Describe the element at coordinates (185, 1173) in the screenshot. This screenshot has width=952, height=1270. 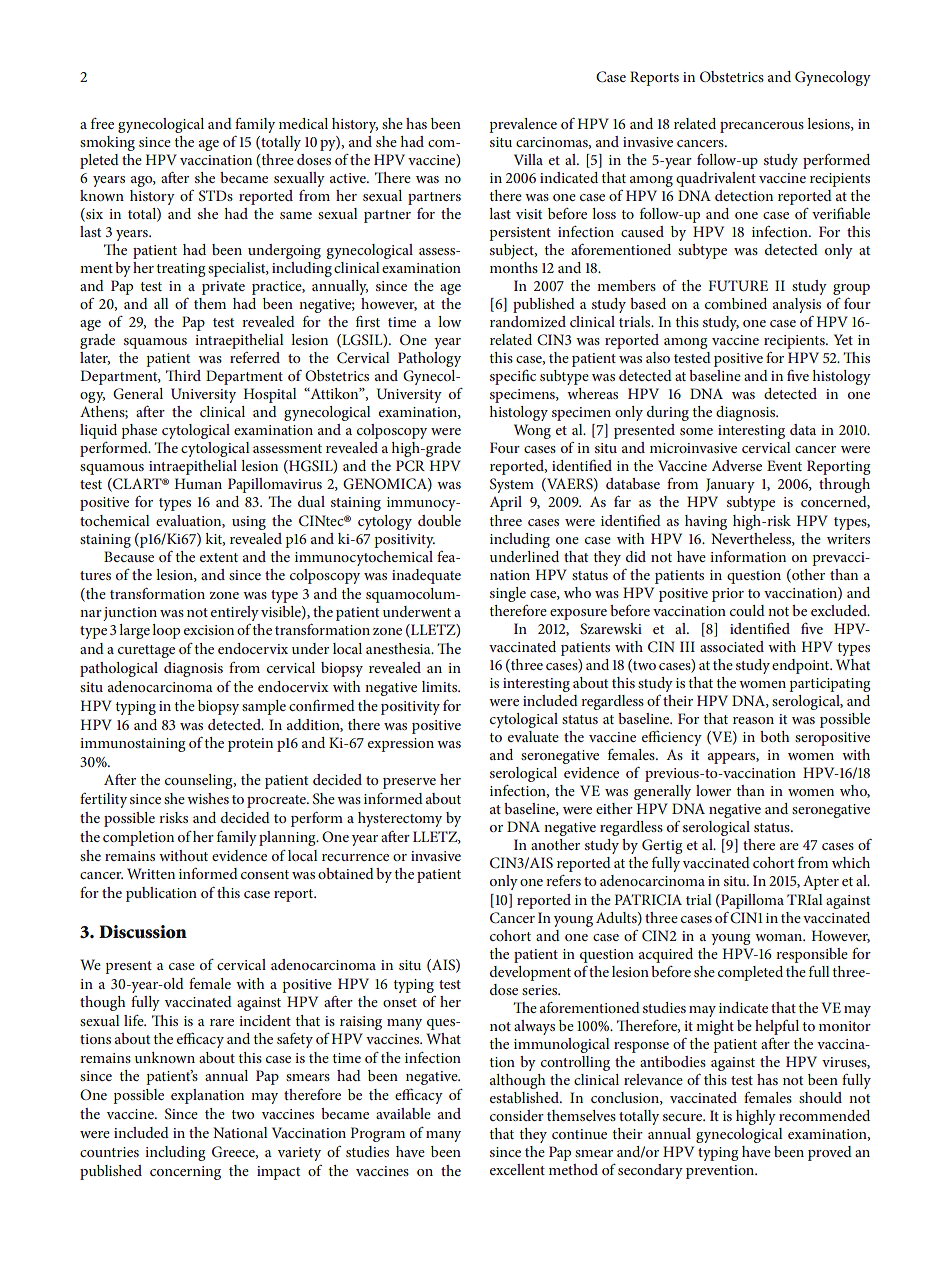
I see `concerning` at that location.
